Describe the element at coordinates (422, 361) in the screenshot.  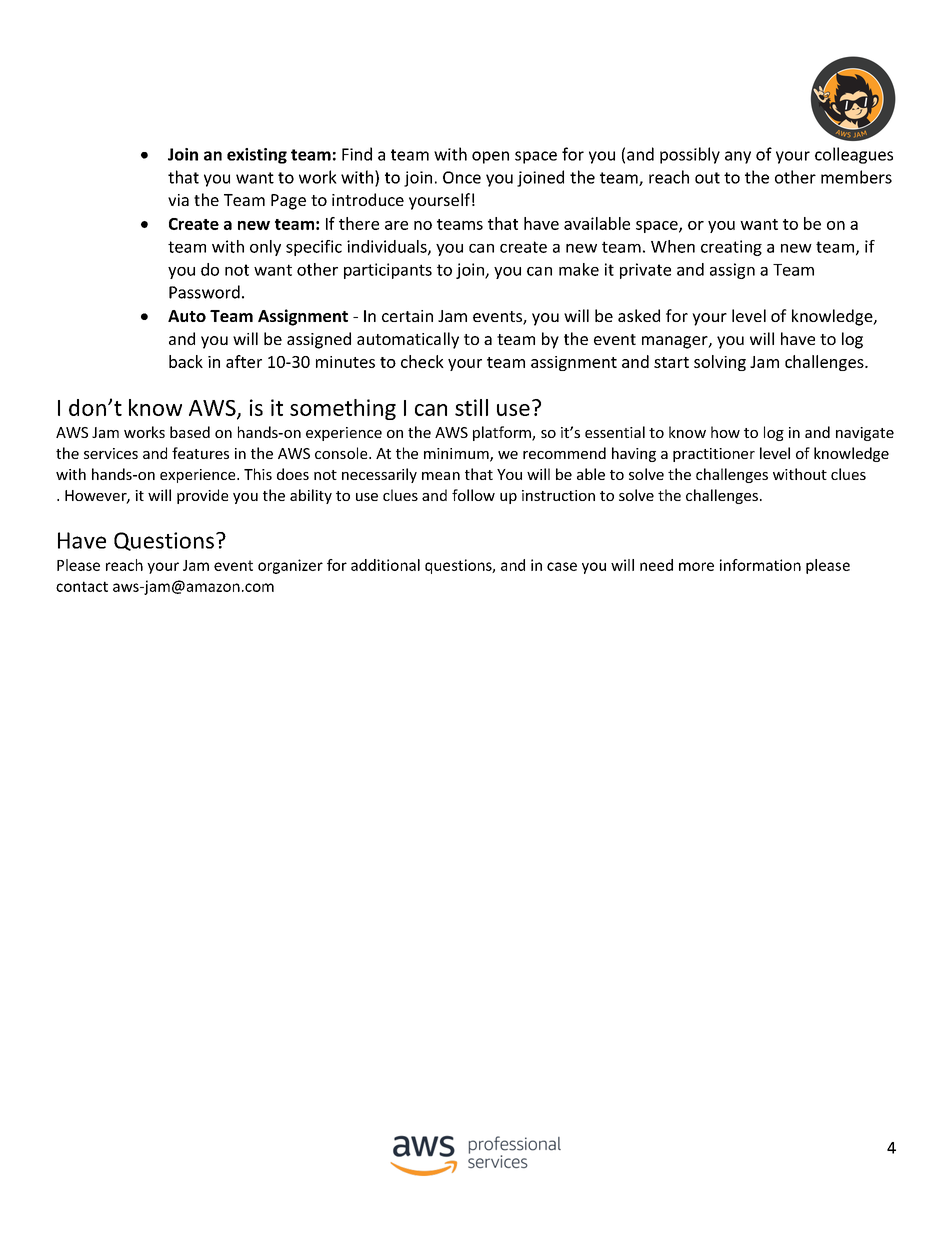
I see `check` at that location.
